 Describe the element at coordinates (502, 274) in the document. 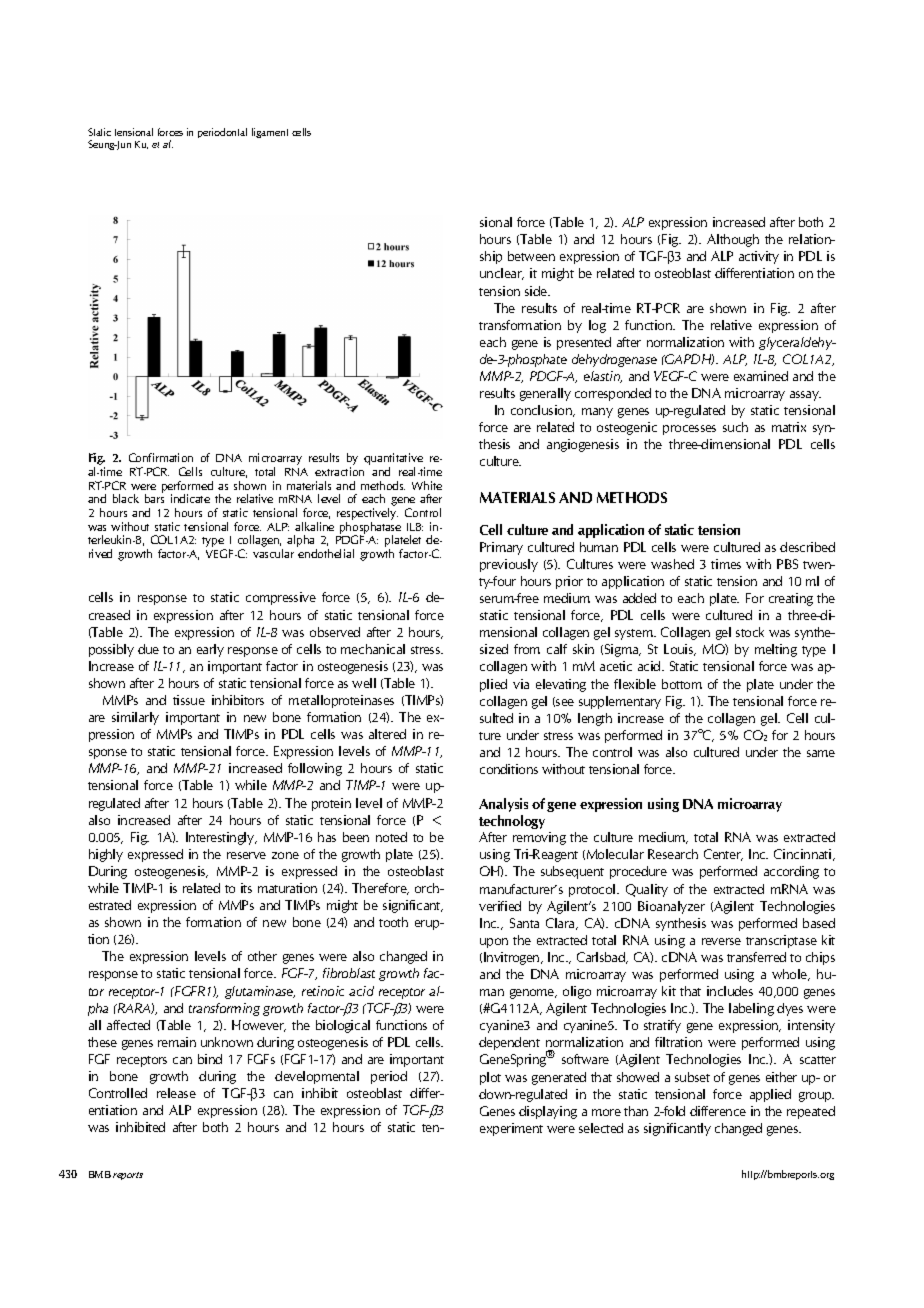

I see `unclear` at that location.
